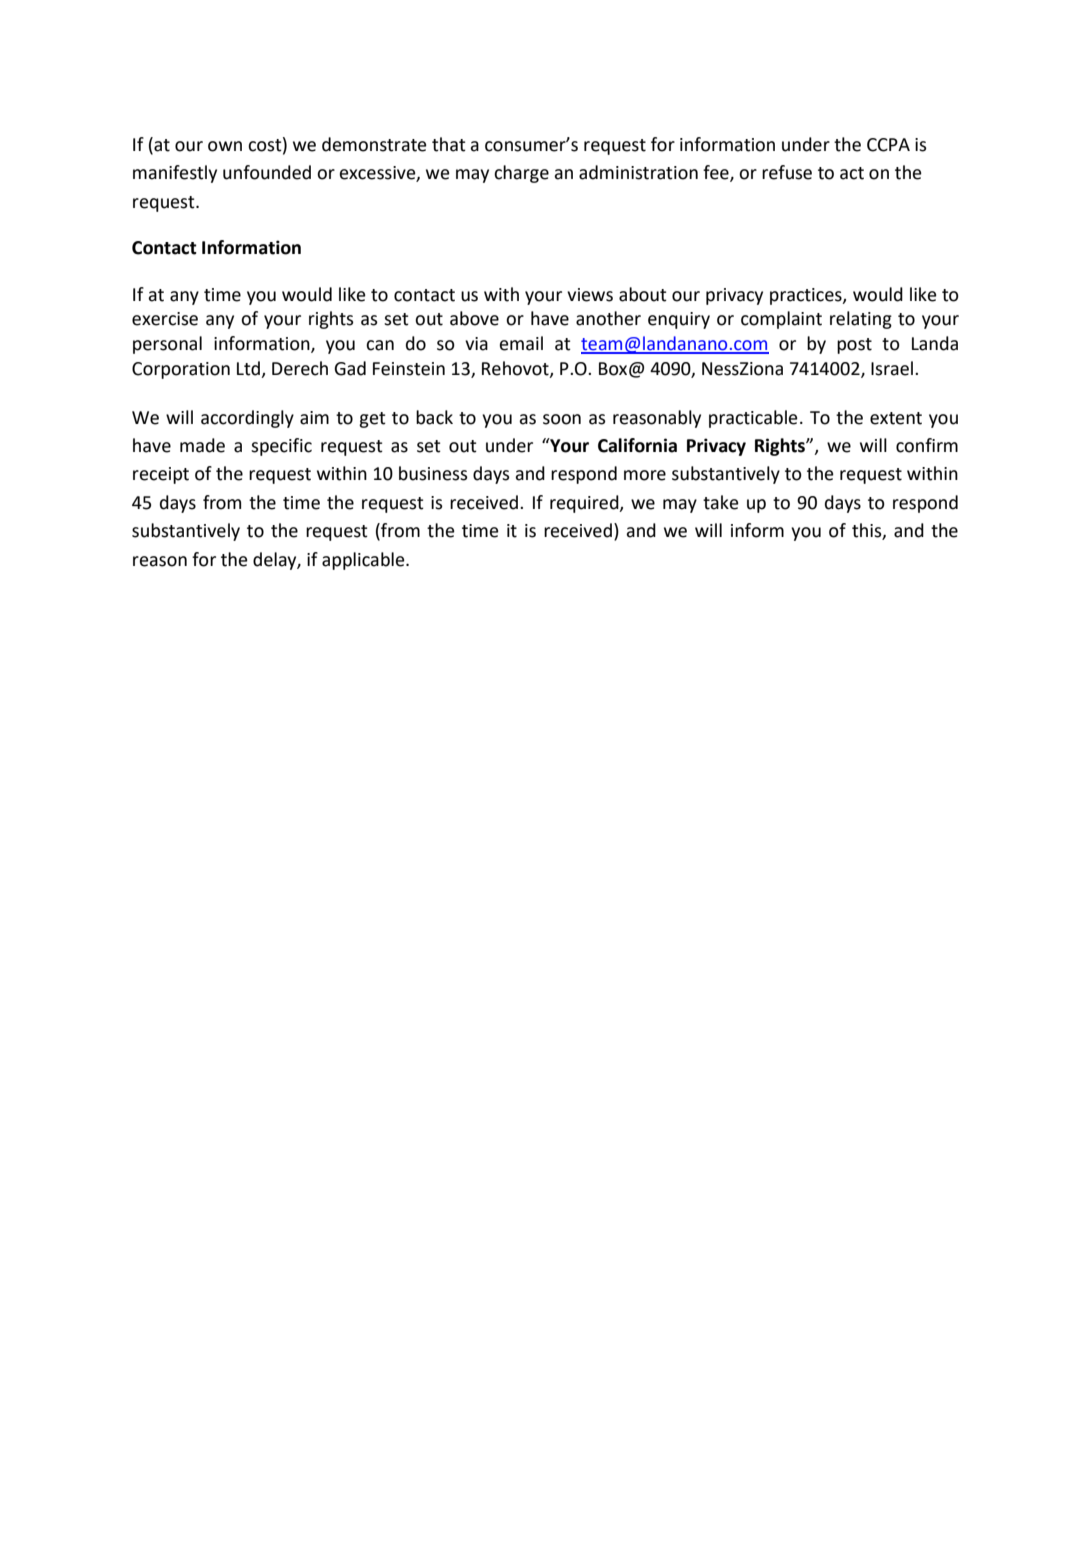 This page has height=1543, width=1091. Describe the element at coordinates (364, 561) in the page. I see `applicable` at that location.
